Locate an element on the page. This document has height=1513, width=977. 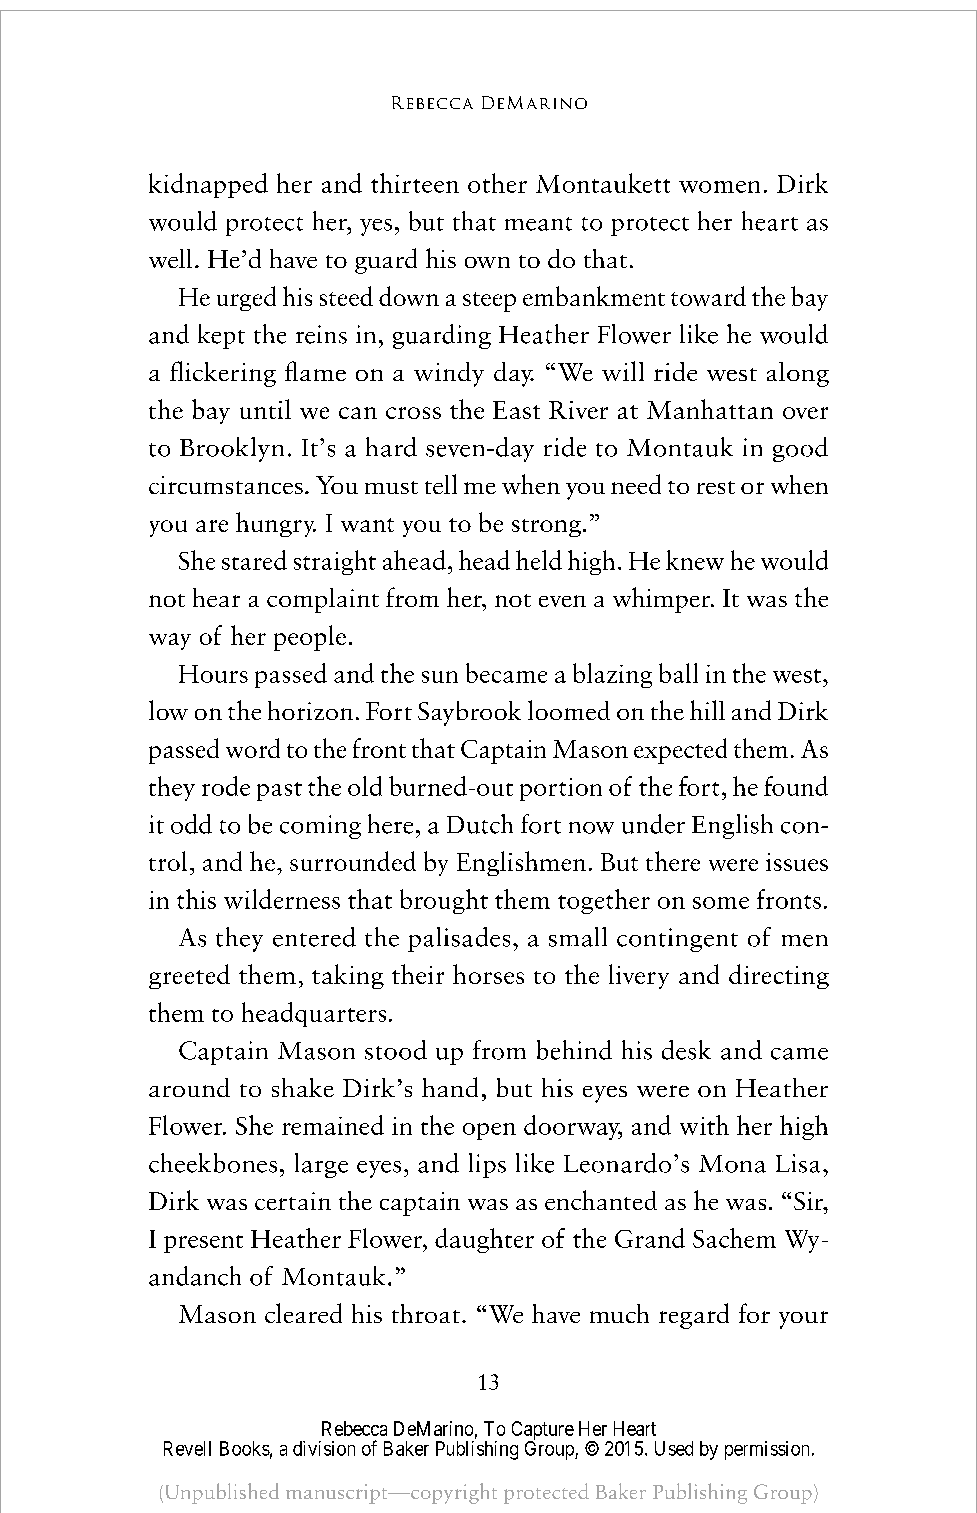
directing is located at coordinates (779, 976).
